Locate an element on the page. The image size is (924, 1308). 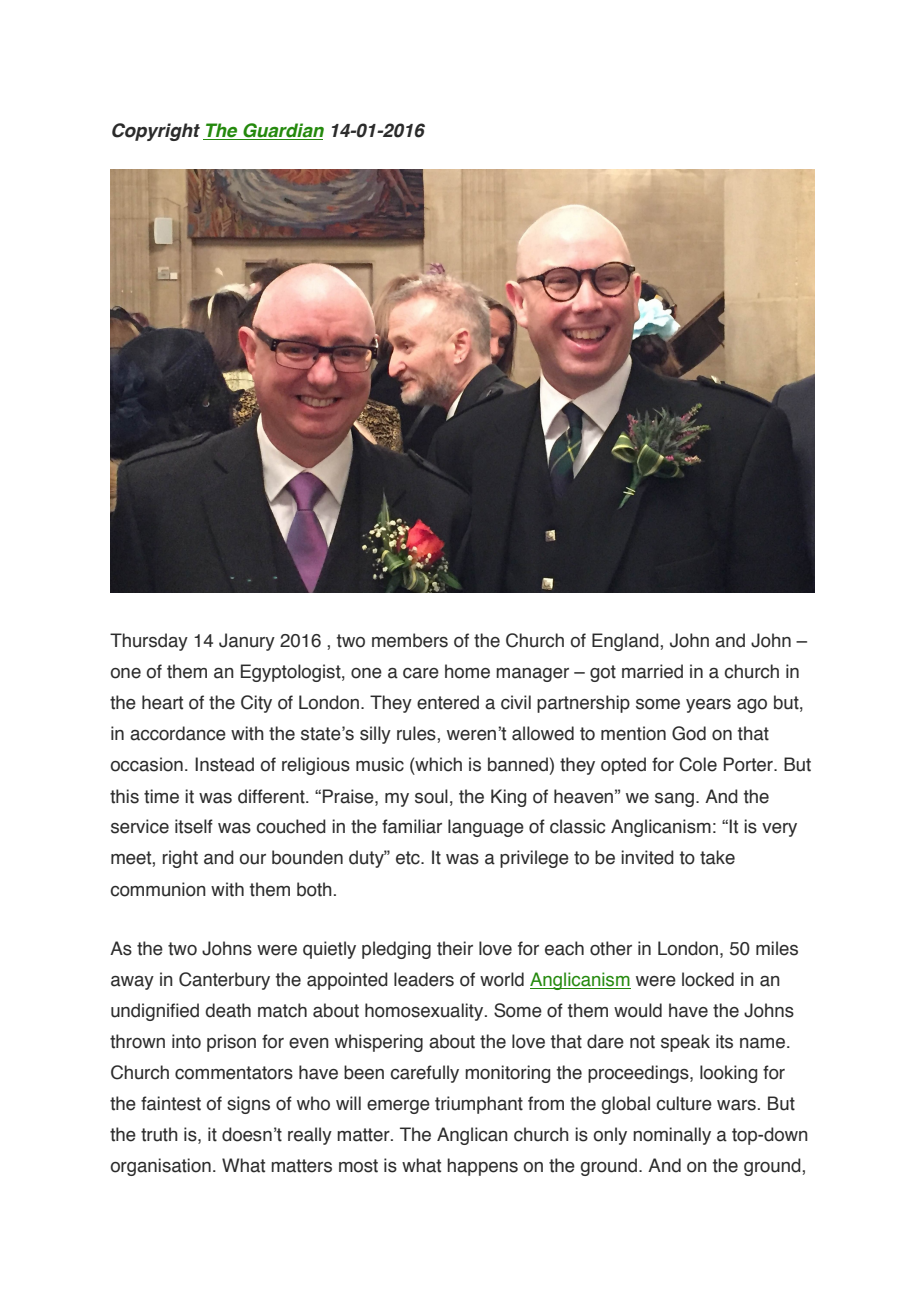
triumphant is located at coordinates (479, 1105).
